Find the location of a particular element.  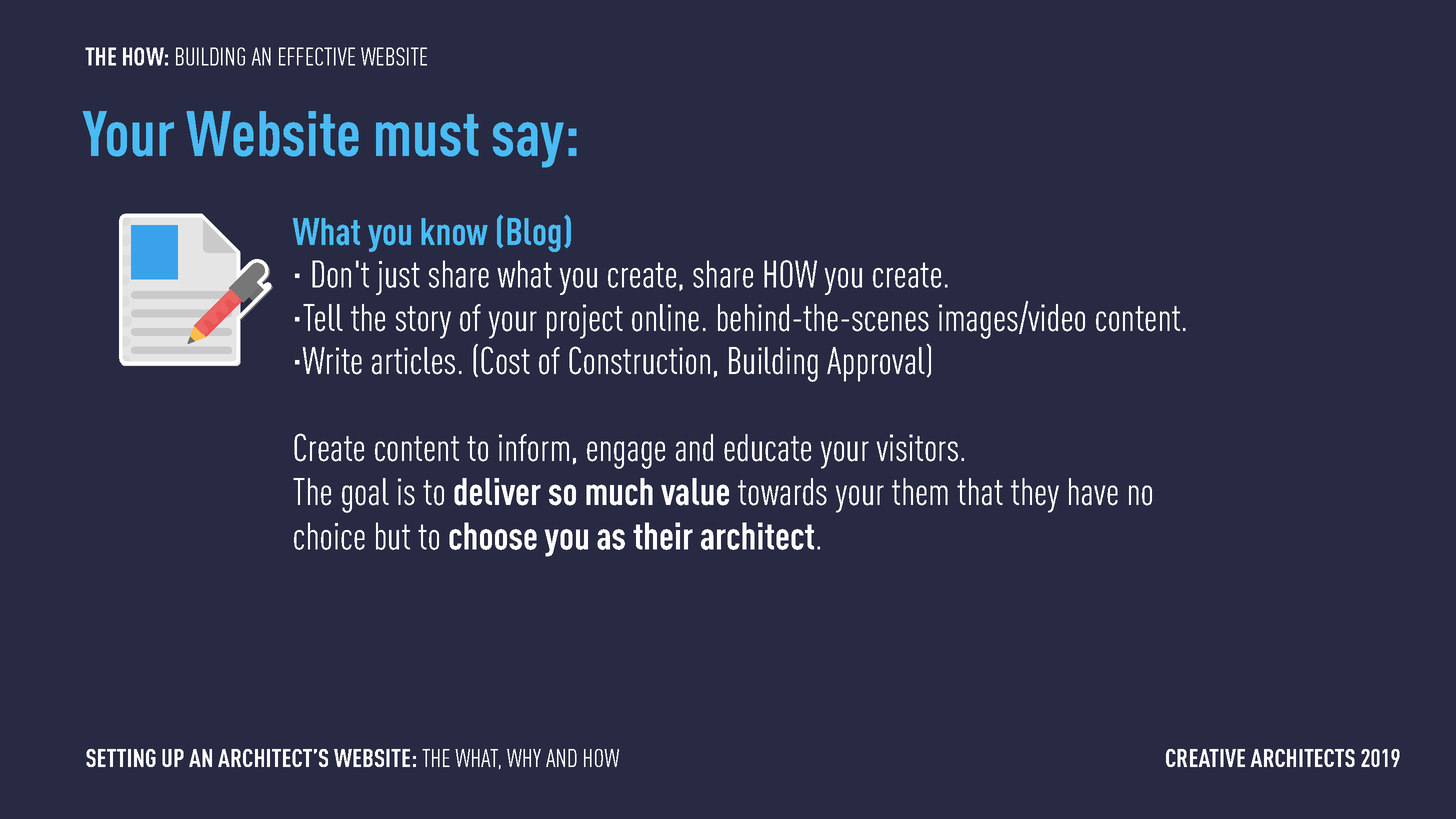

Write is located at coordinates (332, 361).
